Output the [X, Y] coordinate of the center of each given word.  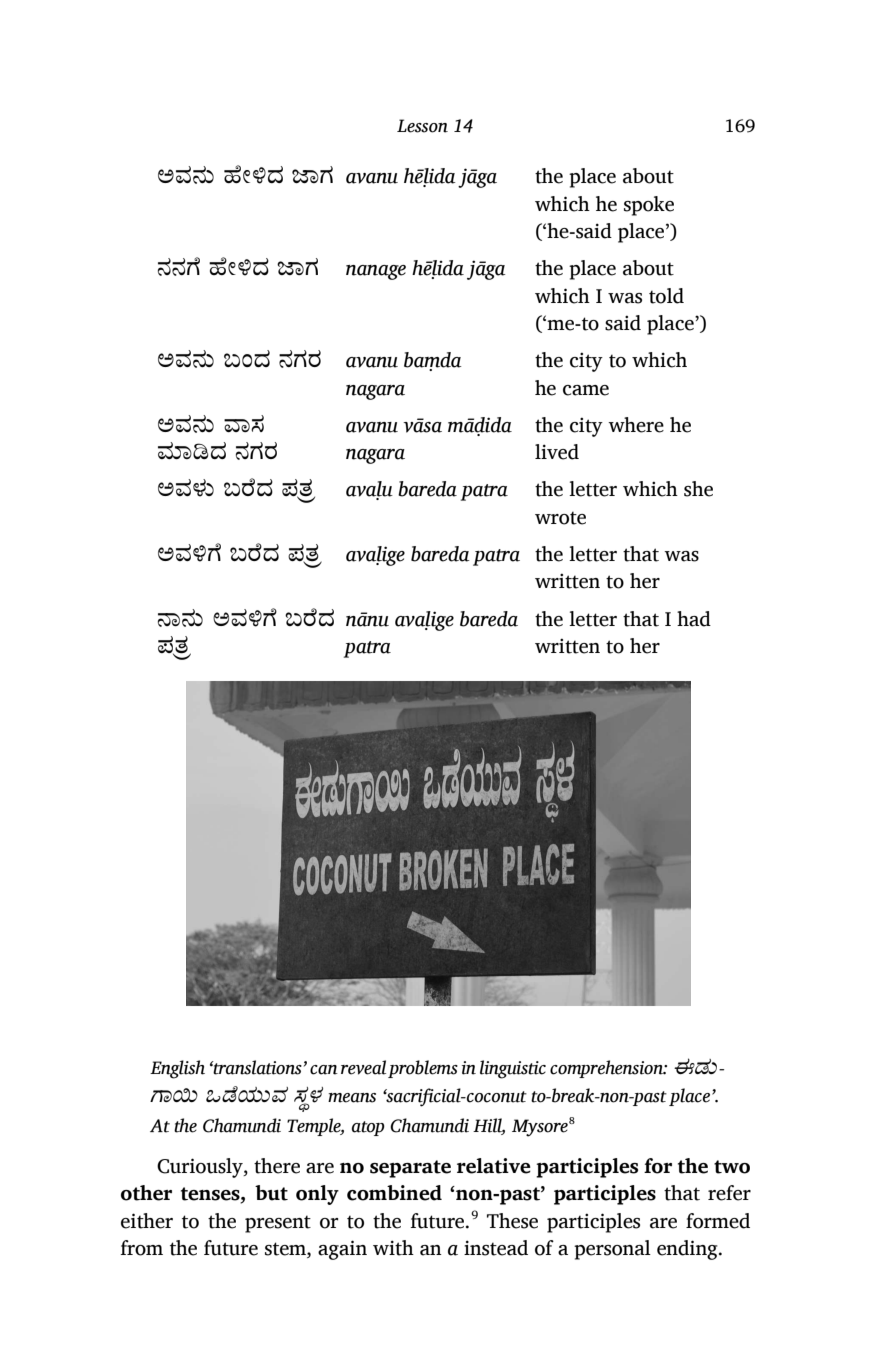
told [666, 296]
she [698, 489]
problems [423, 1069]
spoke [649, 206]
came [586, 390]
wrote [560, 518]
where [636, 425]
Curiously [201, 1168]
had [694, 619]
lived [557, 452]
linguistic [513, 1069]
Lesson [422, 126]
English [177, 1069]
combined [394, 1193]
